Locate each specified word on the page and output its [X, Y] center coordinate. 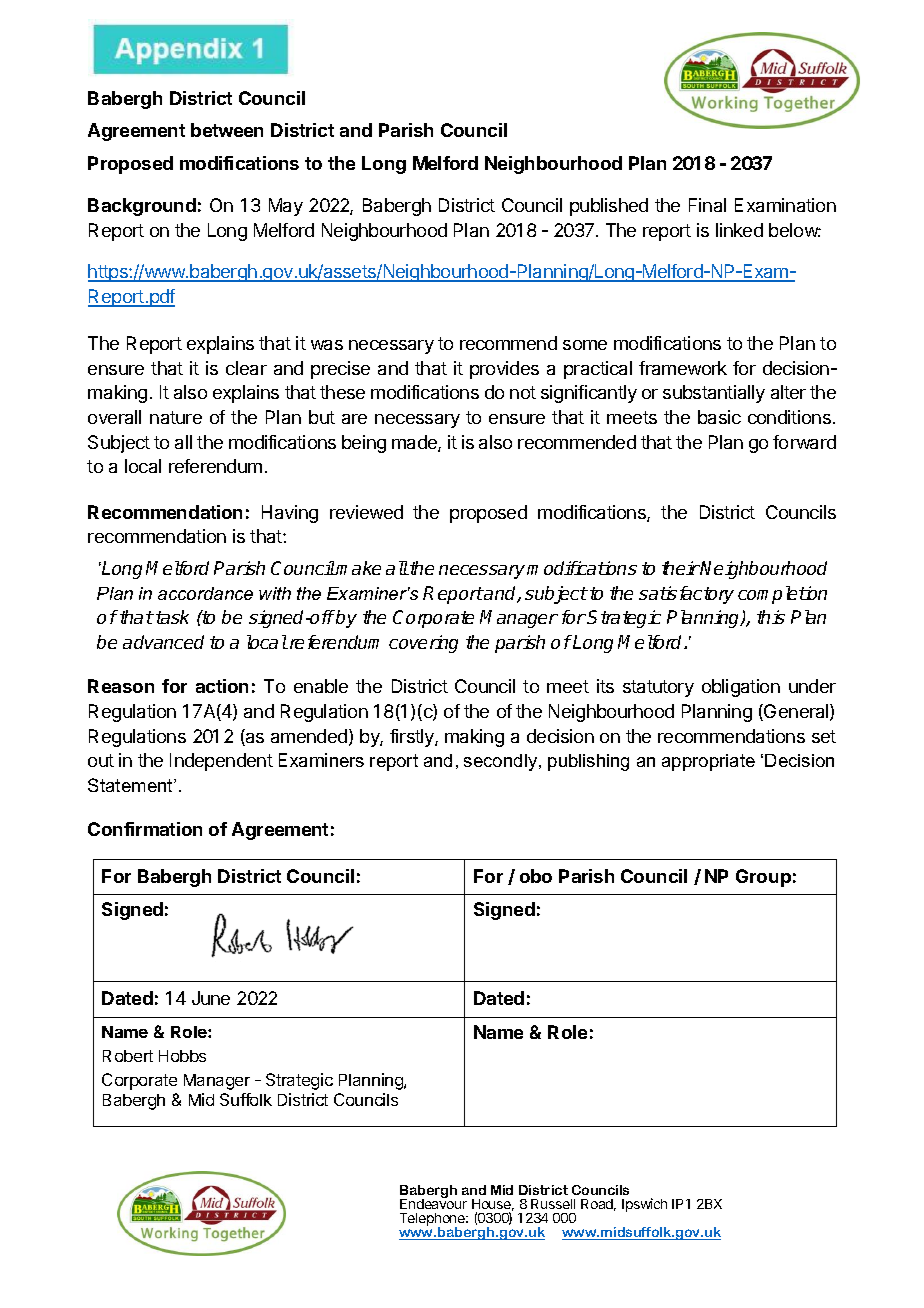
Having [290, 514]
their [681, 568]
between [227, 130]
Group [763, 878]
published [609, 207]
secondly [502, 762]
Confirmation [145, 829]
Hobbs [182, 1056]
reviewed [366, 512]
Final [707, 205]
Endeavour [433, 1203]
